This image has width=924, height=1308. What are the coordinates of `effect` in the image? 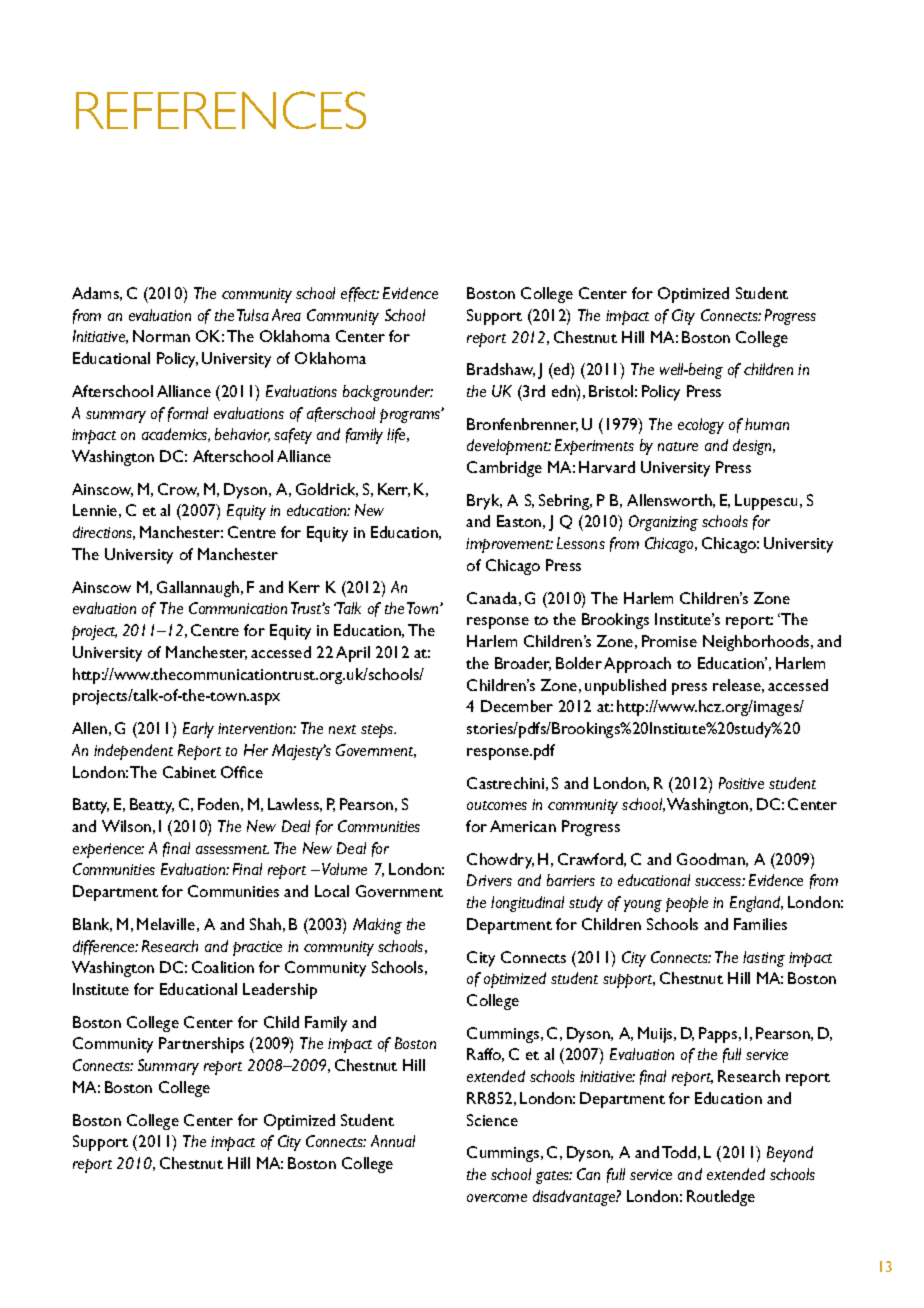 It's located at (360, 294).
